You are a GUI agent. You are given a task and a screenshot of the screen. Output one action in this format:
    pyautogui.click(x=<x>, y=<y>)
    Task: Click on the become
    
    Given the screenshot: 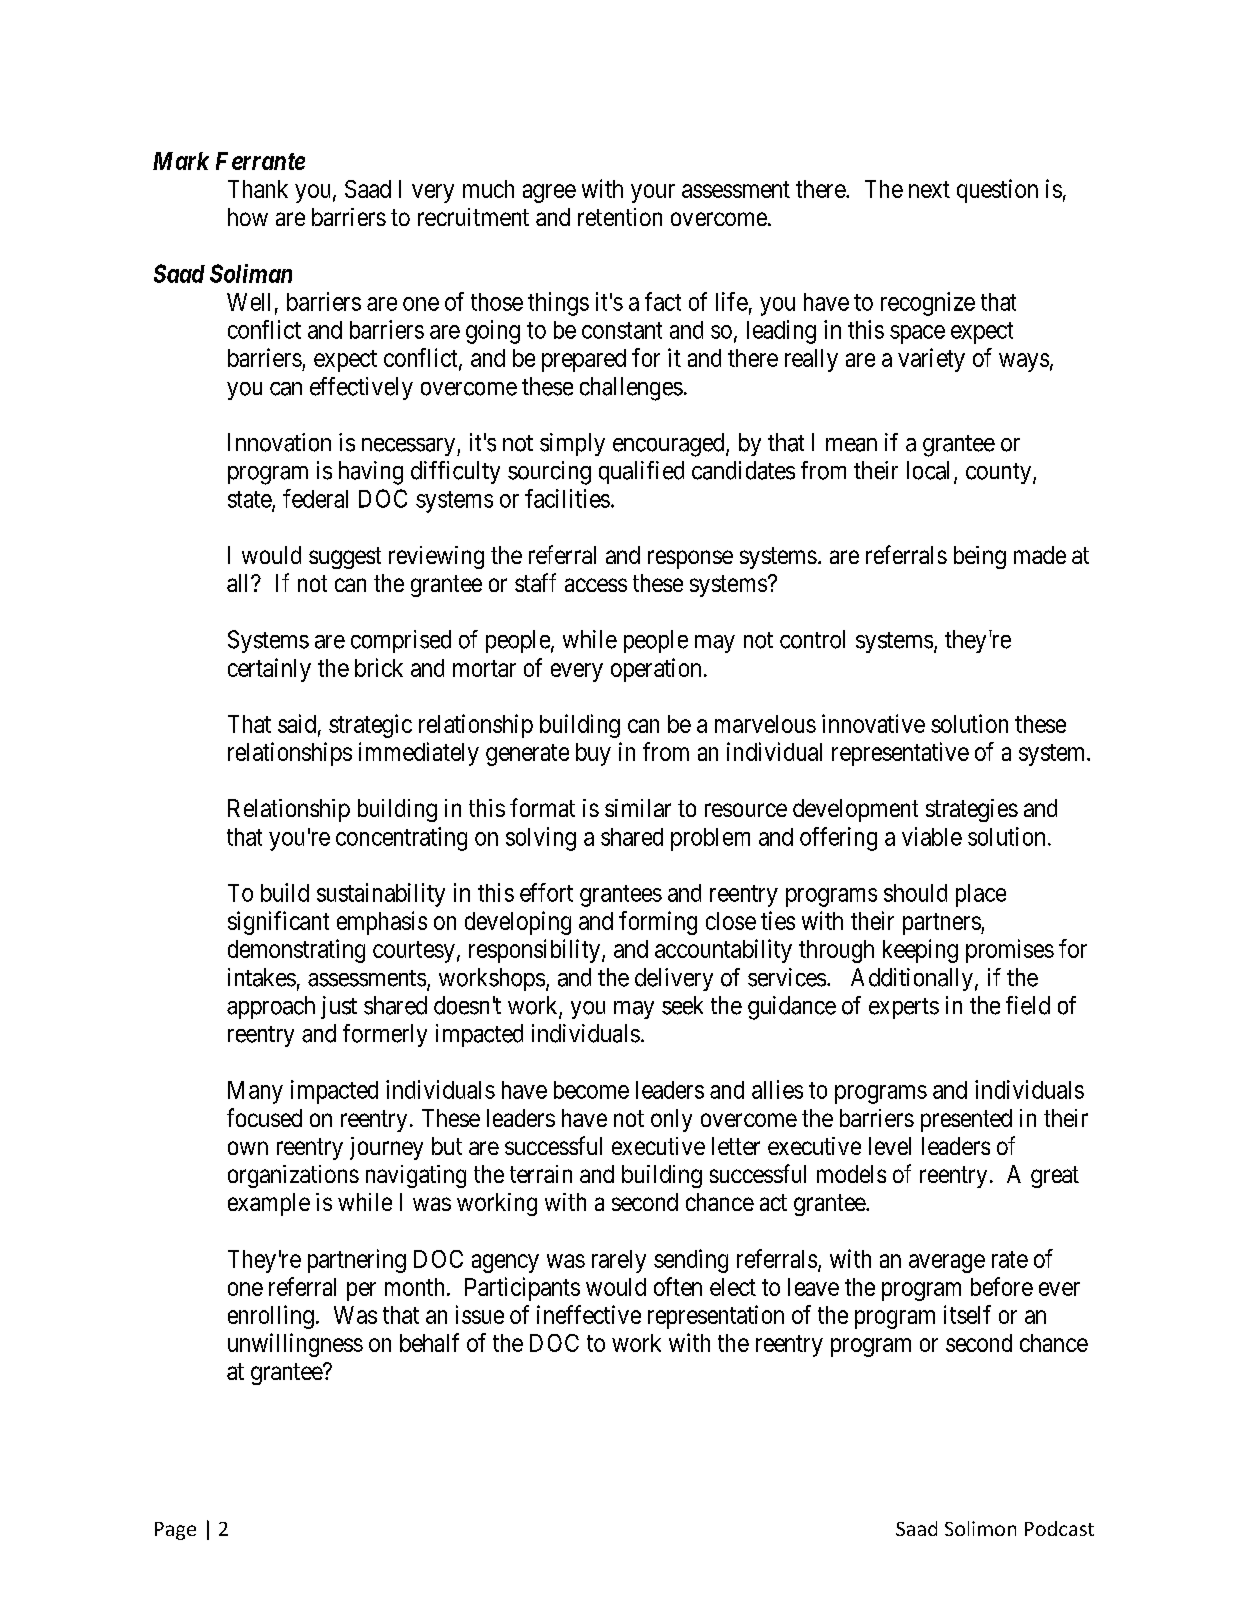 What is the action you would take?
    pyautogui.click(x=591, y=1090)
